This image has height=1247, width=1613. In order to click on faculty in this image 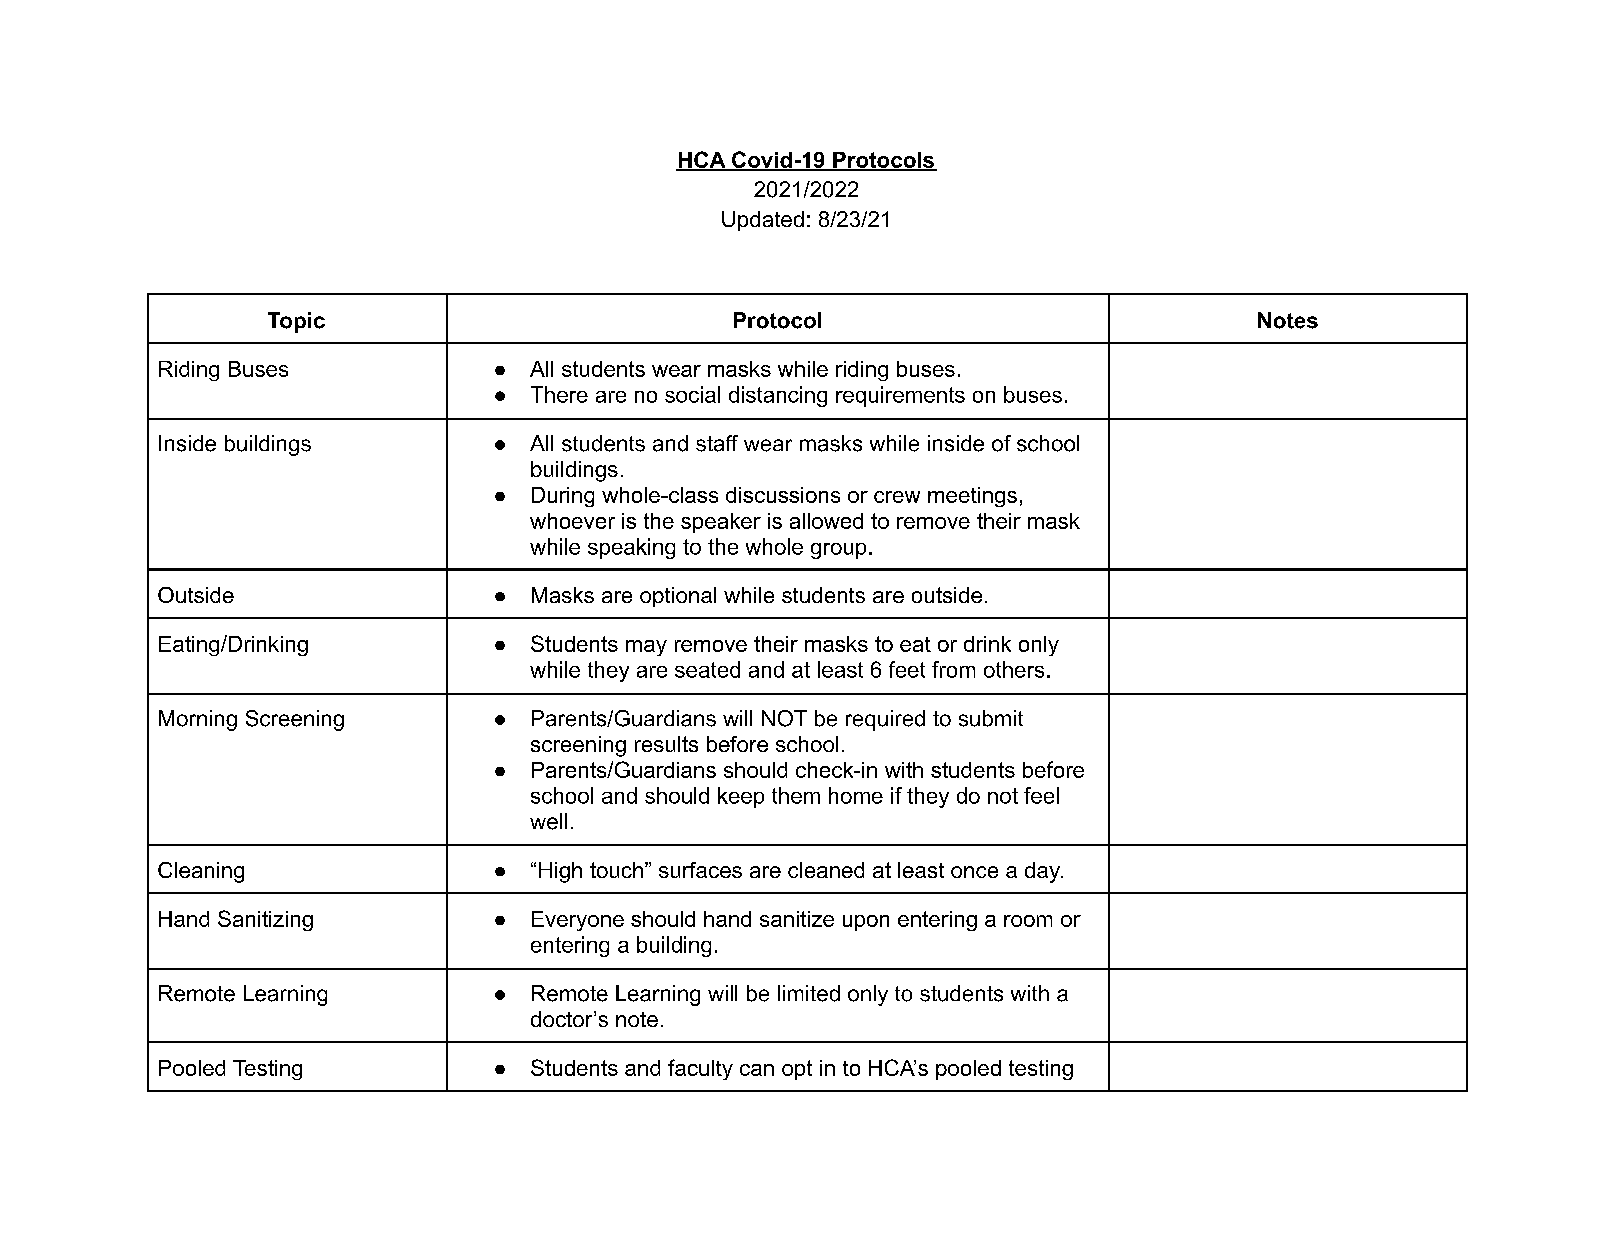, I will do `click(700, 1069)`.
